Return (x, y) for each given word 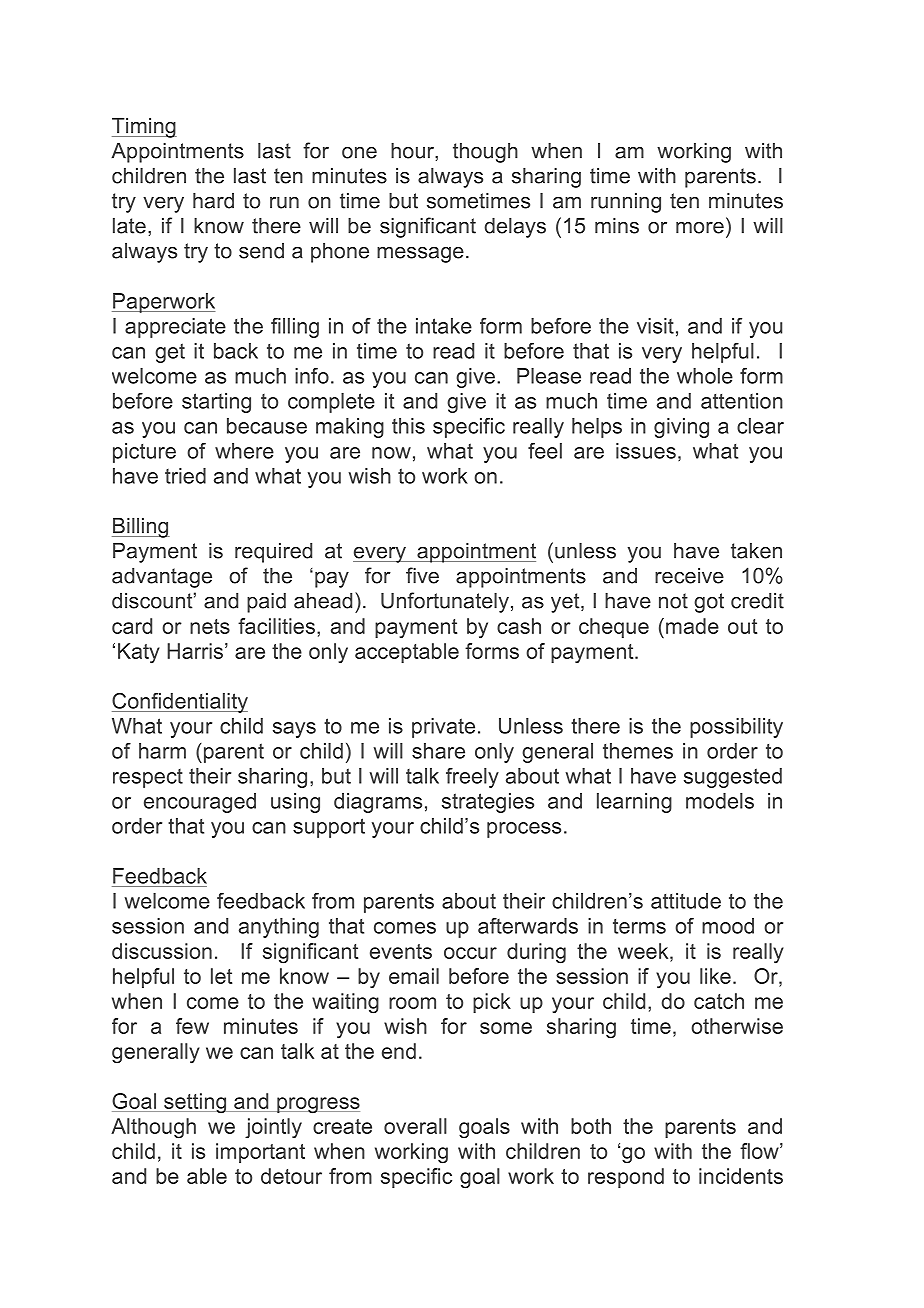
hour (413, 151)
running (626, 203)
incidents (741, 1176)
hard (213, 201)
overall (415, 1126)
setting (195, 1103)
